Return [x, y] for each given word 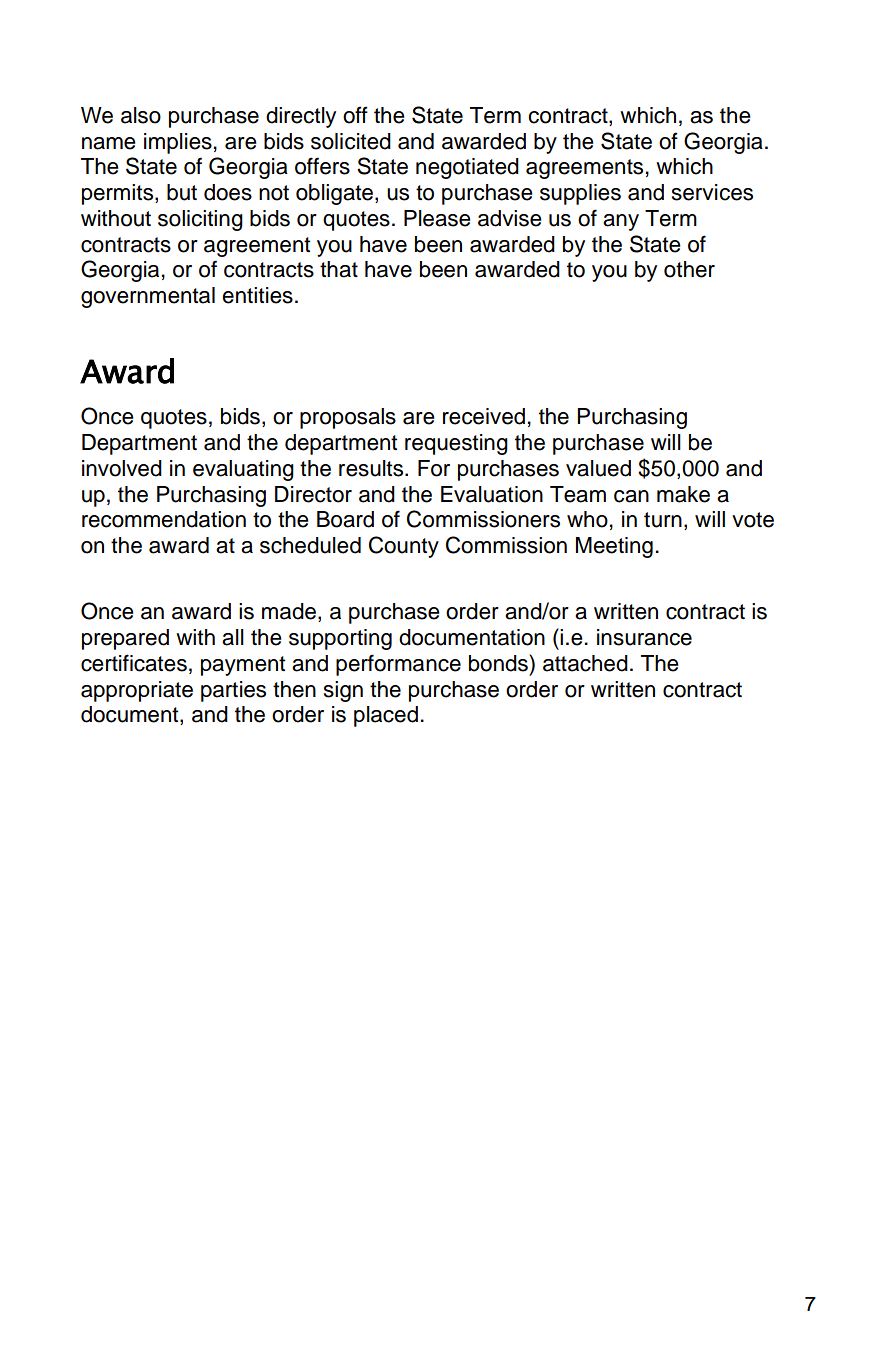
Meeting [614, 547]
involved [122, 468]
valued [598, 468]
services [712, 192]
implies [178, 143]
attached [585, 663]
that [339, 269]
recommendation [164, 519]
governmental [148, 297]
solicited [351, 141]
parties [233, 691]
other [689, 269]
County [404, 547]
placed [386, 716]
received [484, 416]
